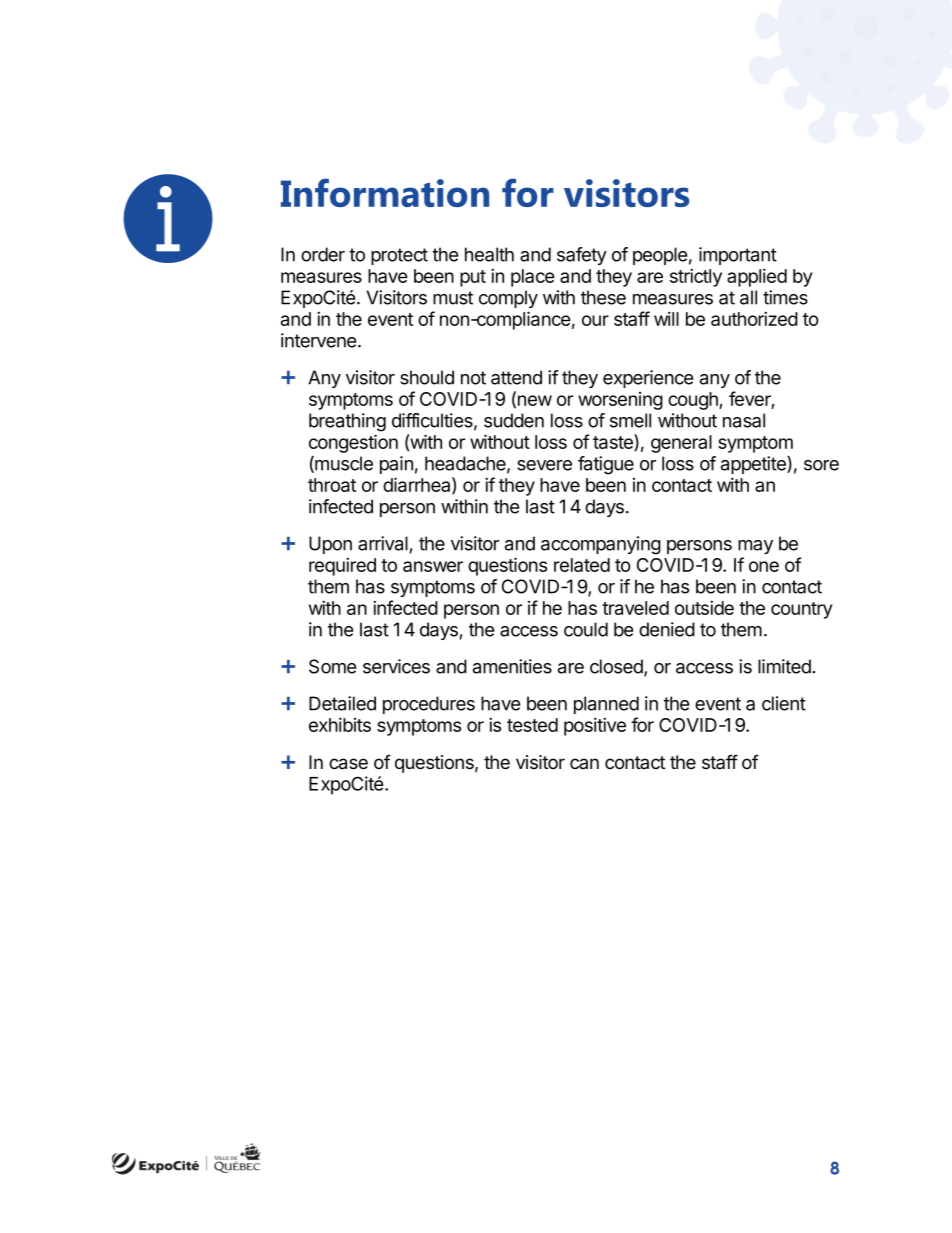 Image resolution: width=952 pixels, height=1233 pixels. What do you see at coordinates (744, 420) in the page?
I see `nasal` at bounding box center [744, 420].
